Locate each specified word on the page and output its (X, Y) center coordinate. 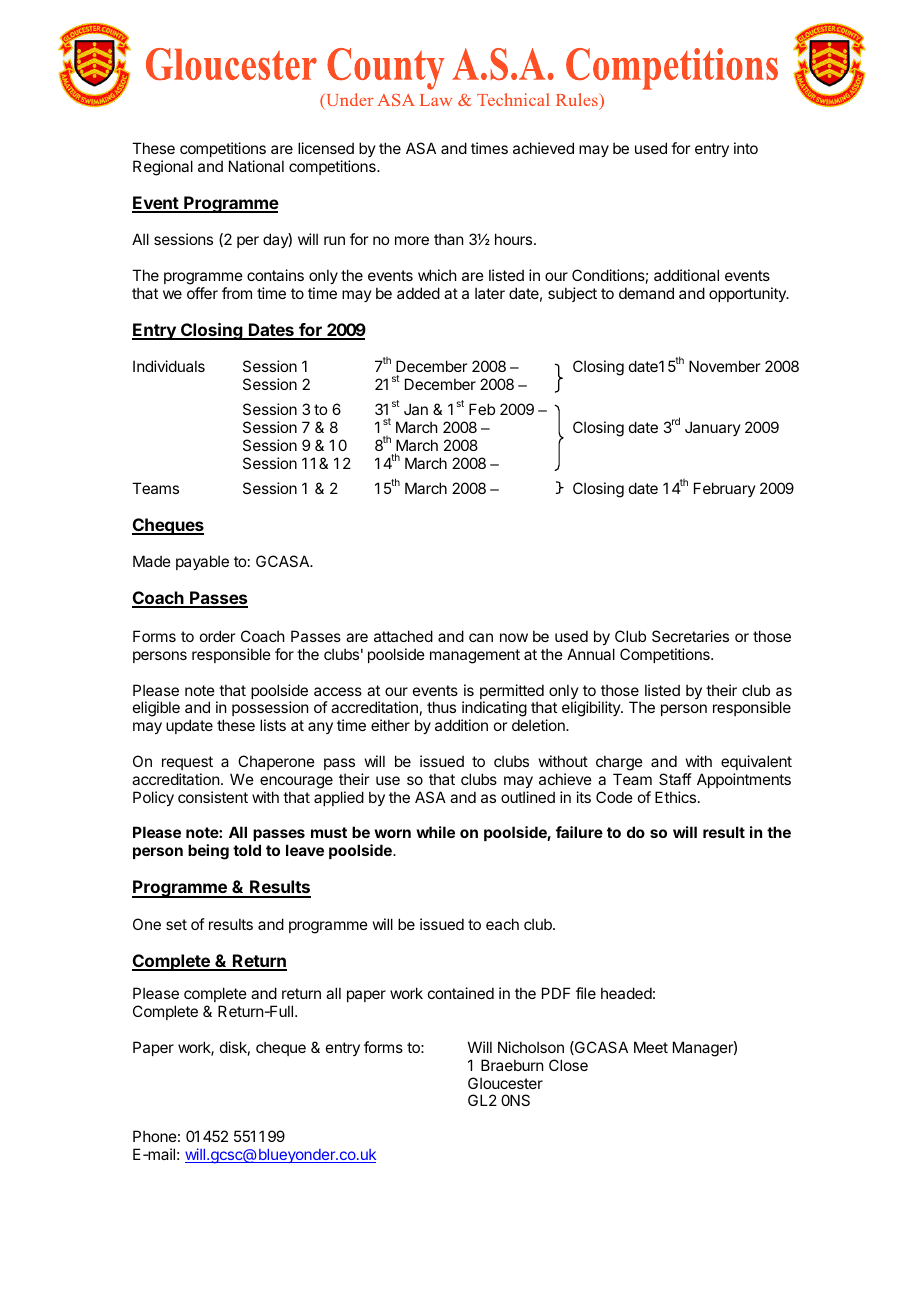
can (481, 637)
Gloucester (505, 1083)
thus (441, 707)
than (448, 239)
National (256, 166)
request (187, 763)
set (176, 924)
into (746, 148)
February (725, 489)
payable (202, 562)
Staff (675, 779)
